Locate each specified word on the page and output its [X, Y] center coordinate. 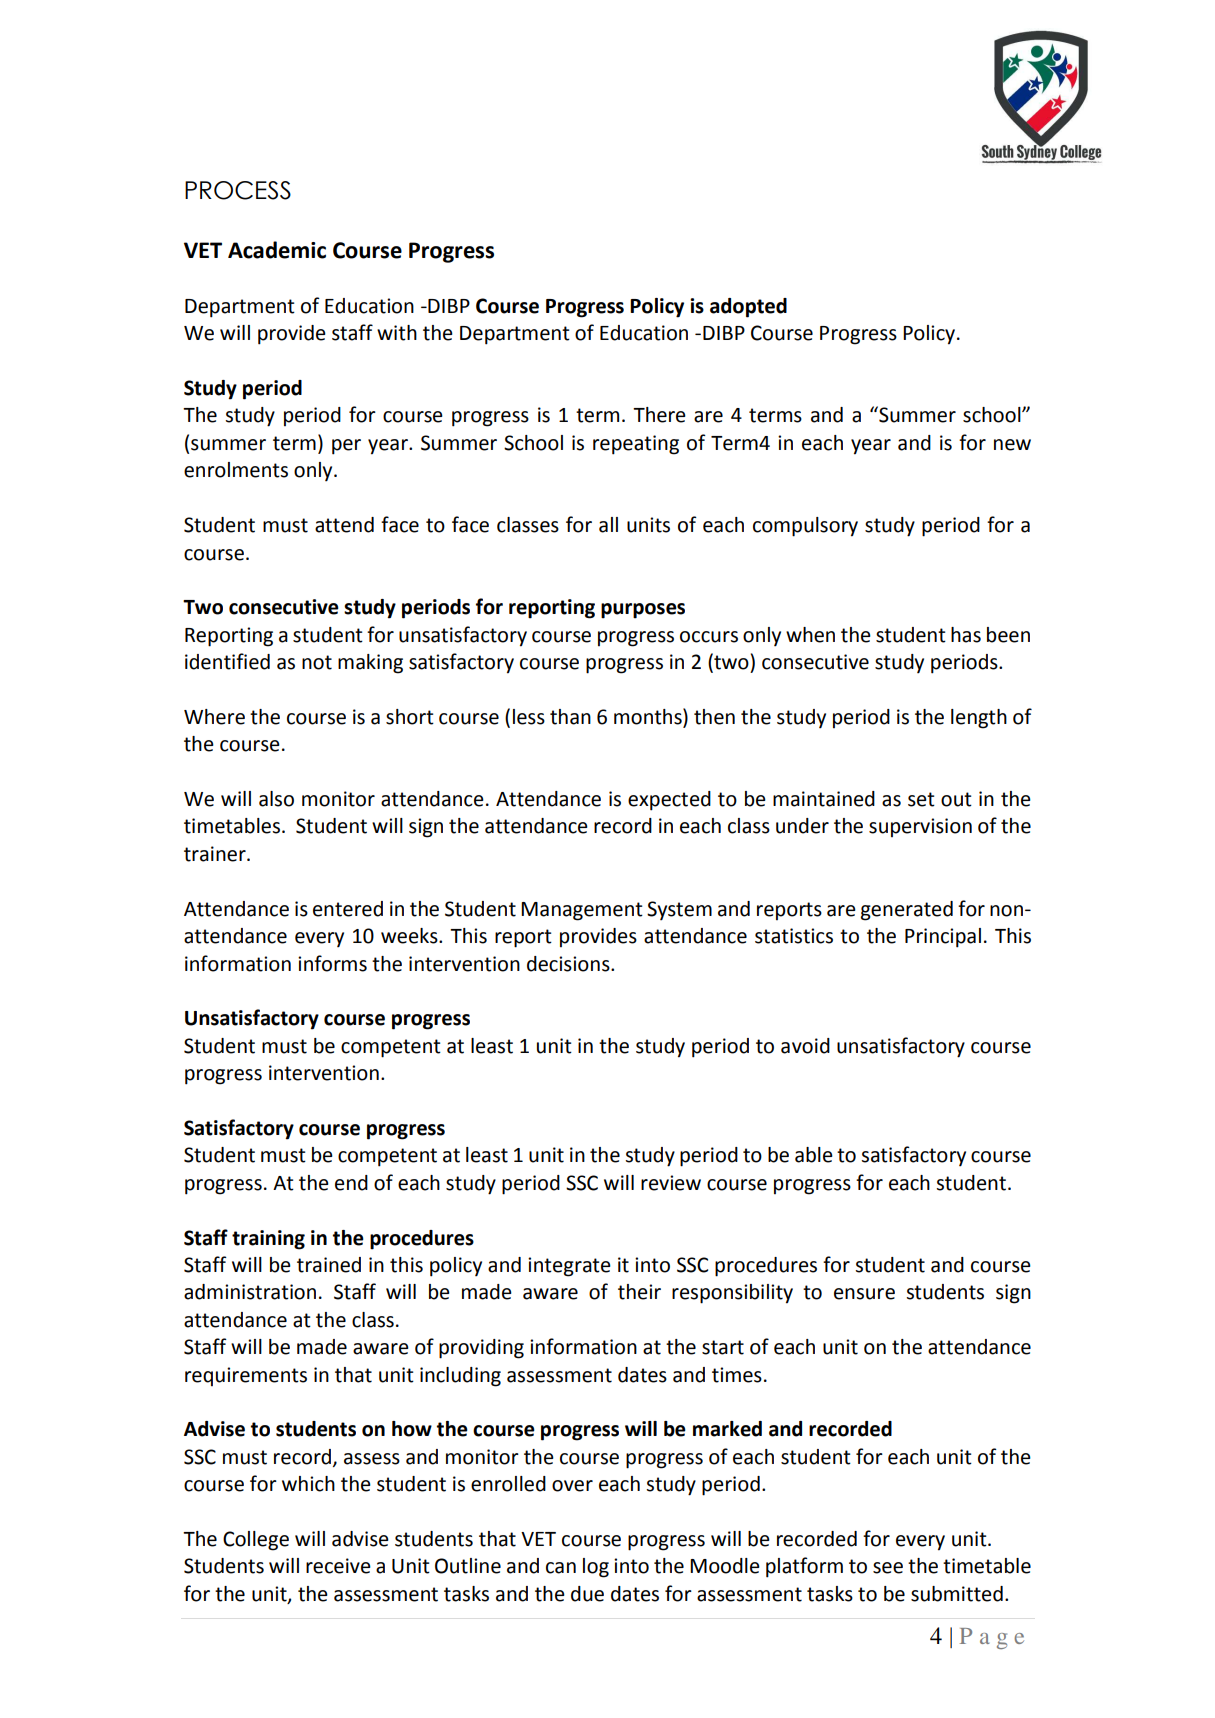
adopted [748, 308]
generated [907, 911]
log [596, 1568]
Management [582, 911]
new [1012, 445]
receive [338, 1566]
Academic [277, 250]
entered [348, 909]
